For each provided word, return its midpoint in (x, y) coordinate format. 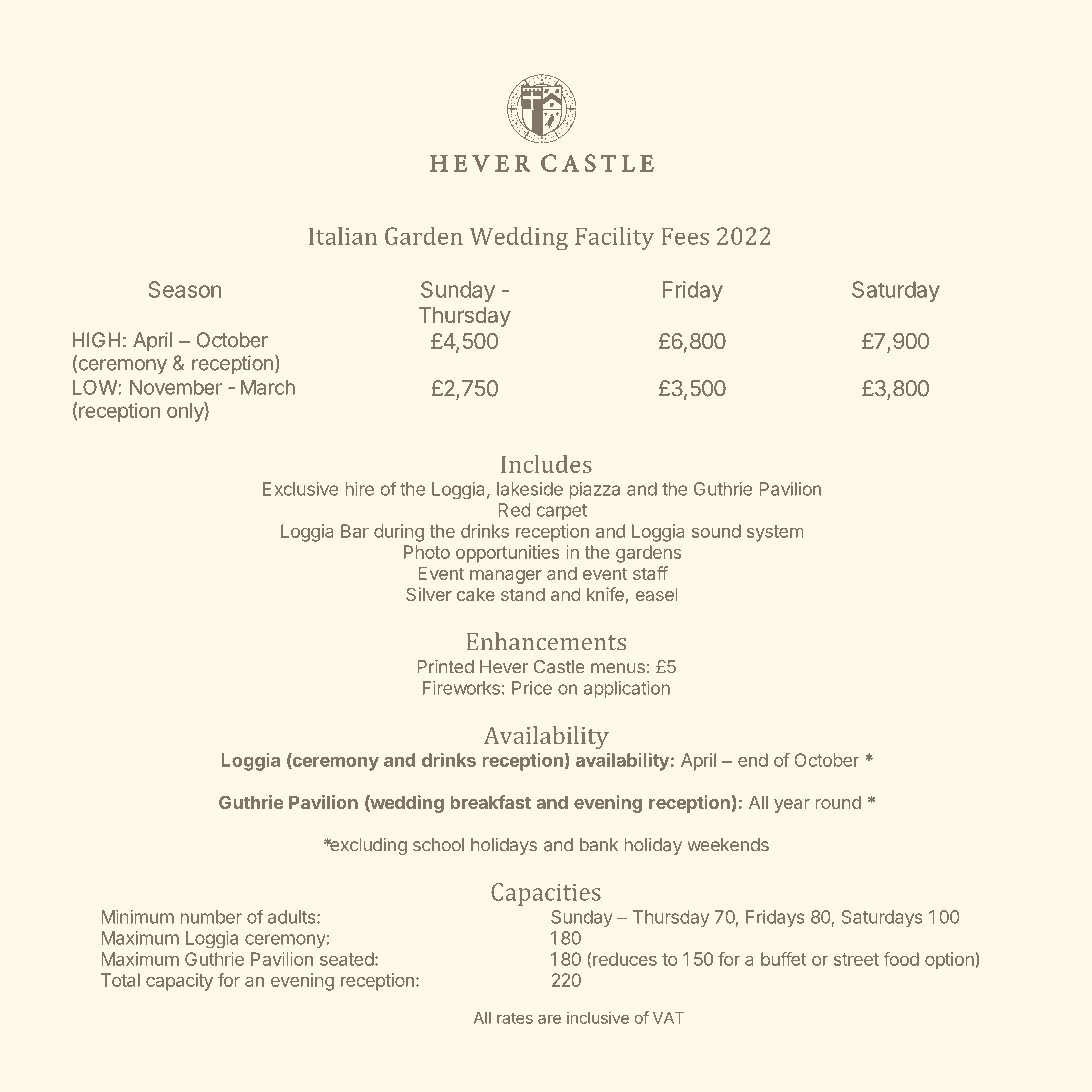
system (775, 533)
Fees (685, 236)
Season (185, 289)
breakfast (490, 802)
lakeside (530, 489)
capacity (179, 982)
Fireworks (461, 688)
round (838, 802)
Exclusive (300, 489)
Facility (614, 238)
